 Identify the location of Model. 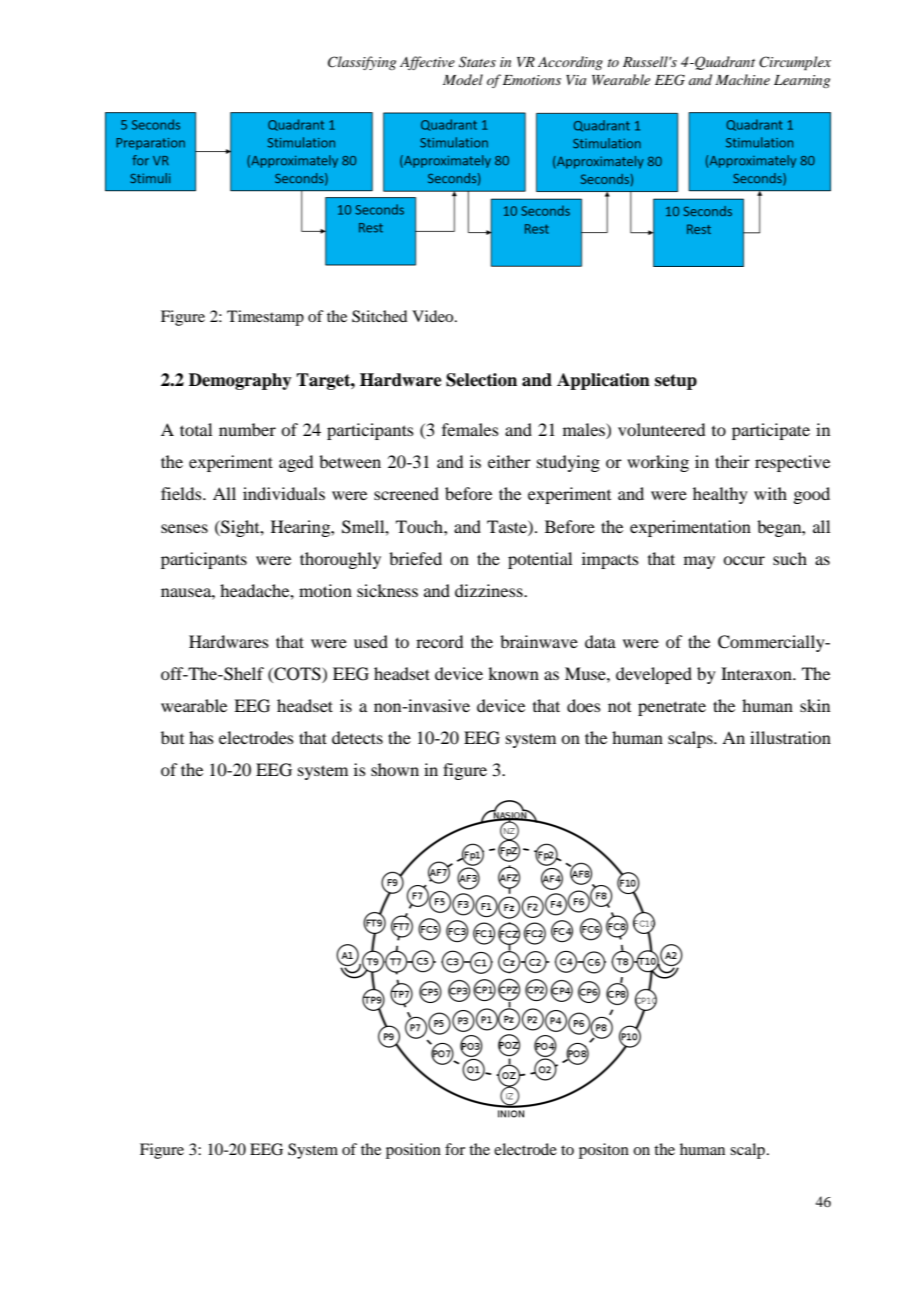
(463, 79).
